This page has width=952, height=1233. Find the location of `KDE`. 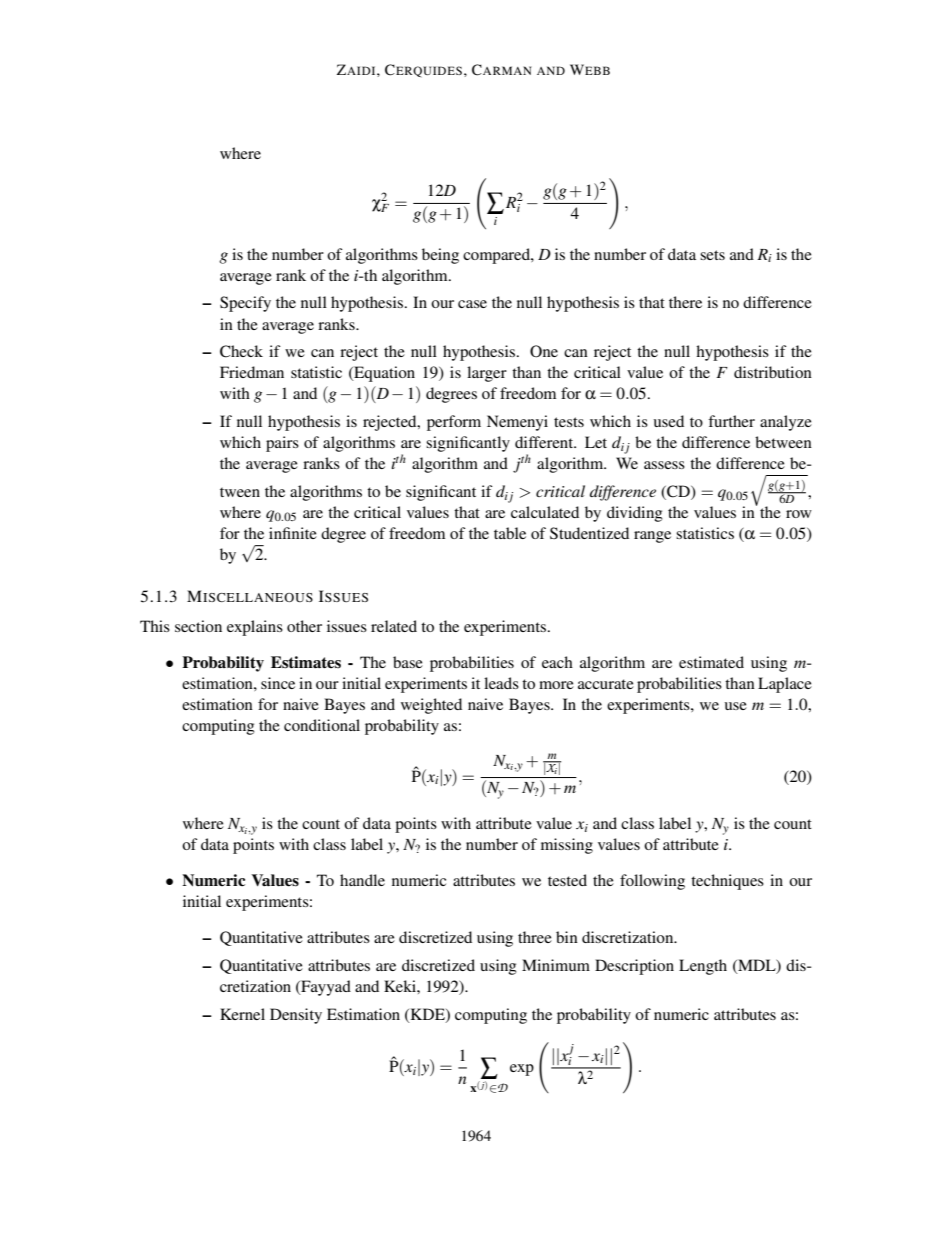

KDE is located at coordinates (427, 1015).
